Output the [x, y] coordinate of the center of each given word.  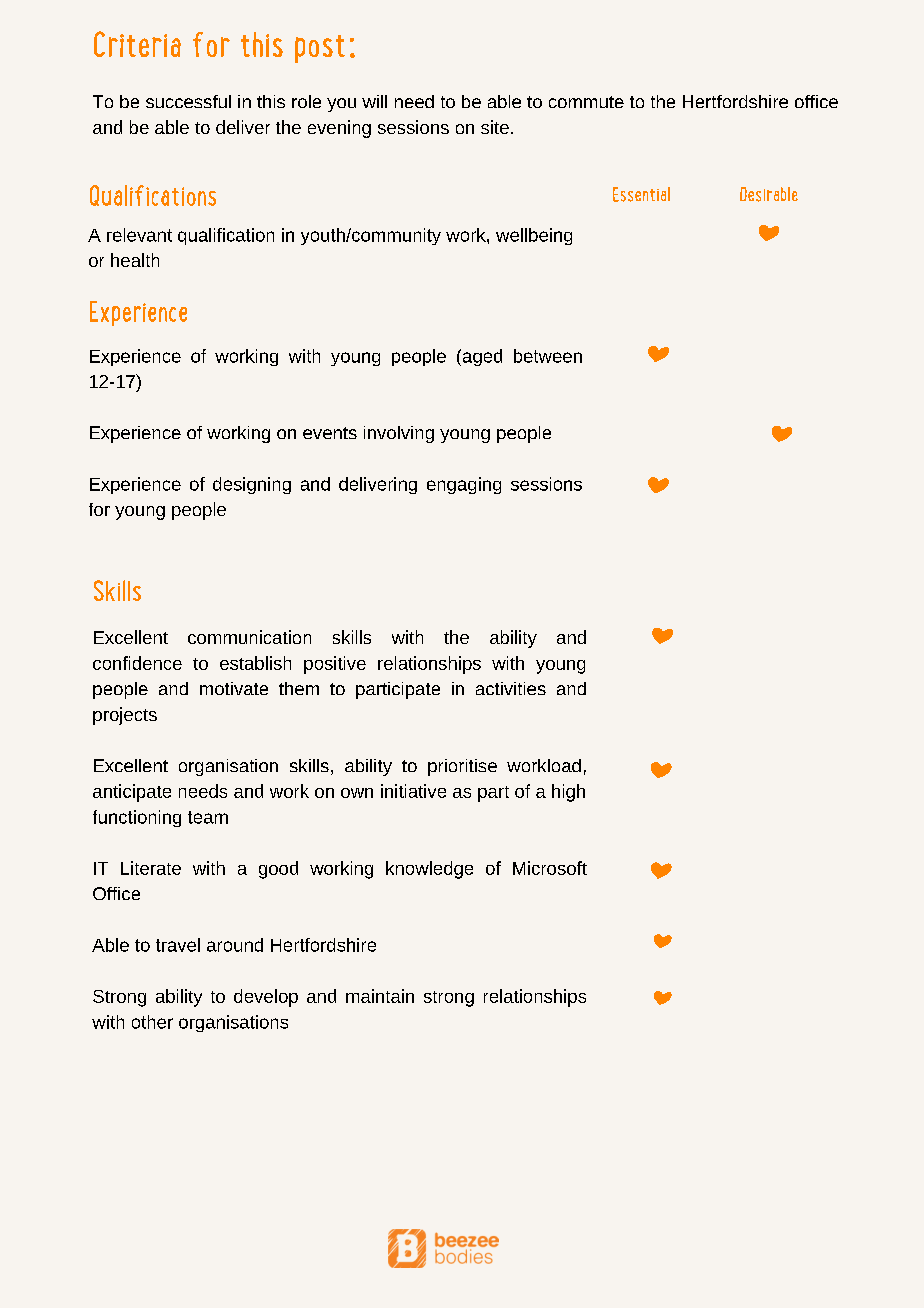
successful [188, 101]
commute [586, 102]
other [152, 1022]
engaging [464, 485]
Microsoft [550, 868]
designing [252, 485]
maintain [380, 996]
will [374, 101]
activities [511, 688]
